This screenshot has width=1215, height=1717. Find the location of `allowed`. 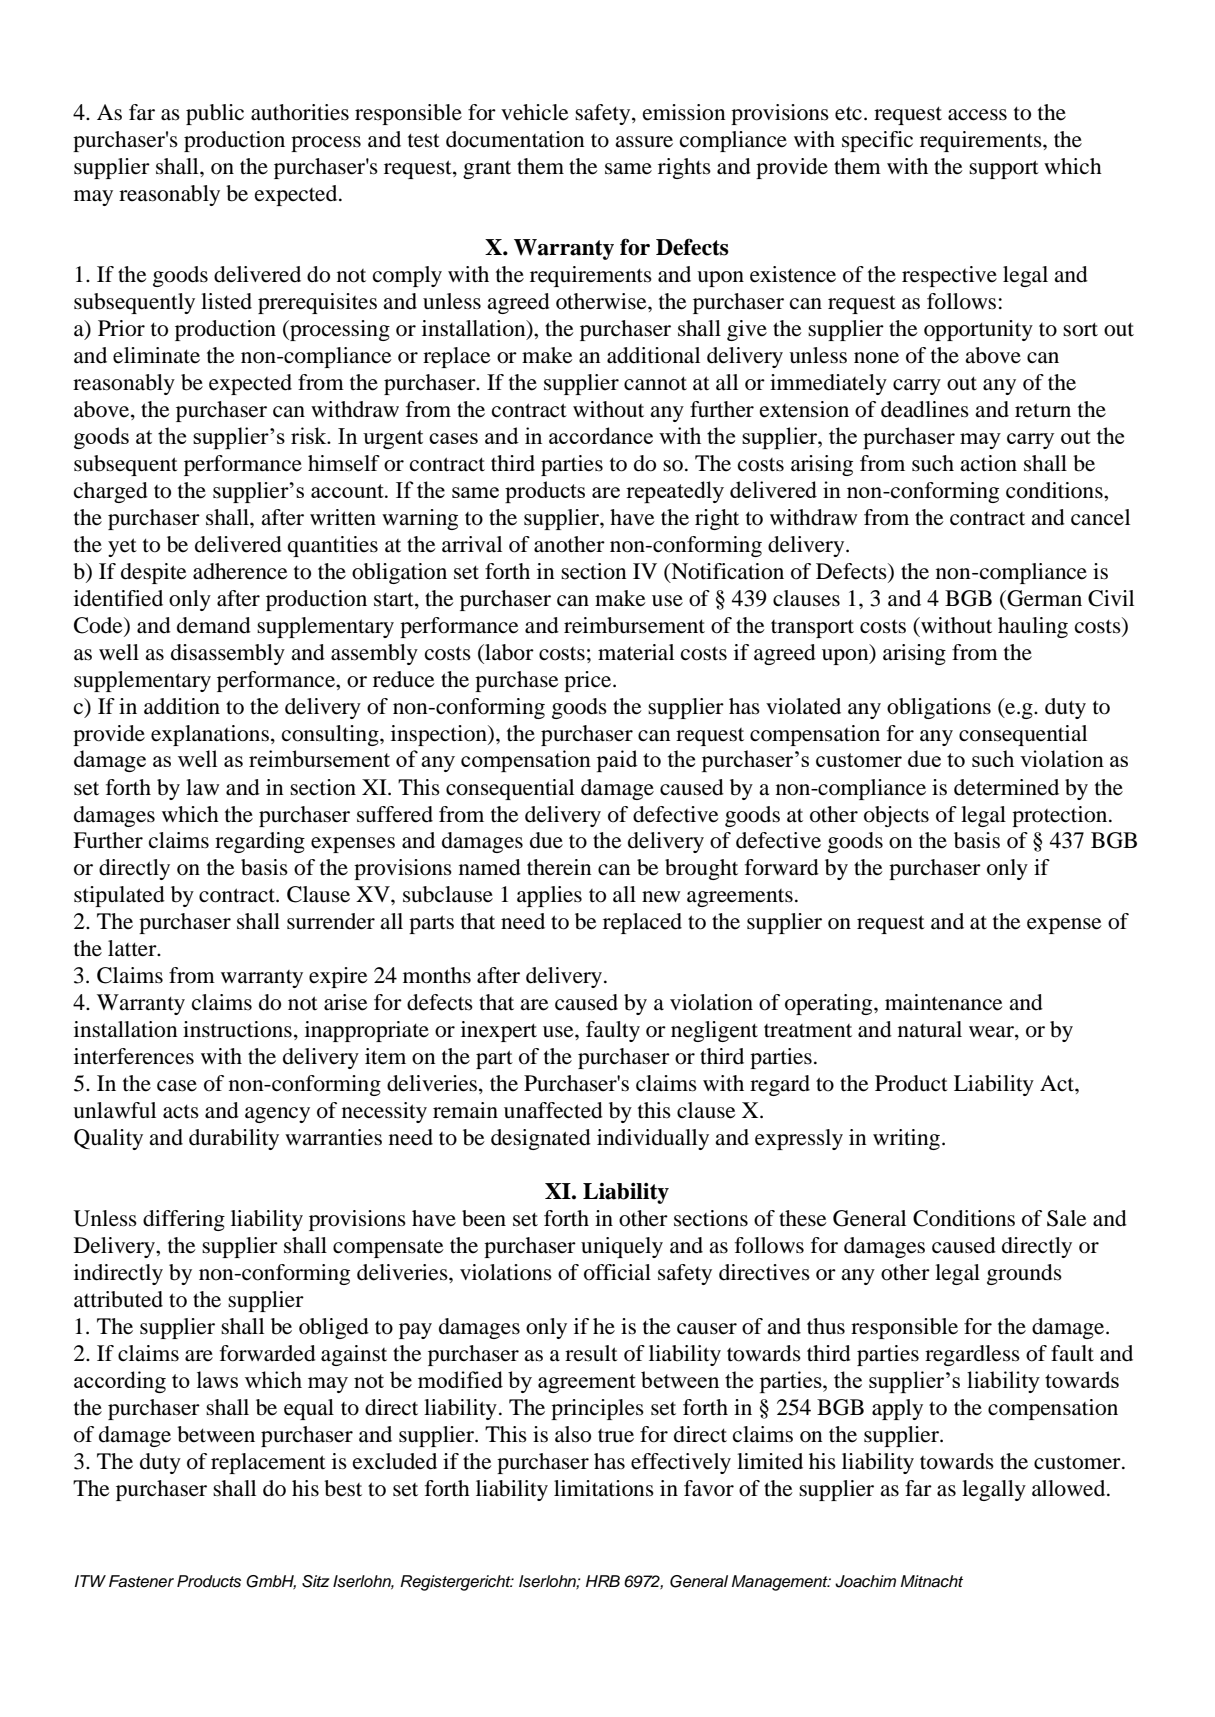

allowed is located at coordinates (1070, 1488).
